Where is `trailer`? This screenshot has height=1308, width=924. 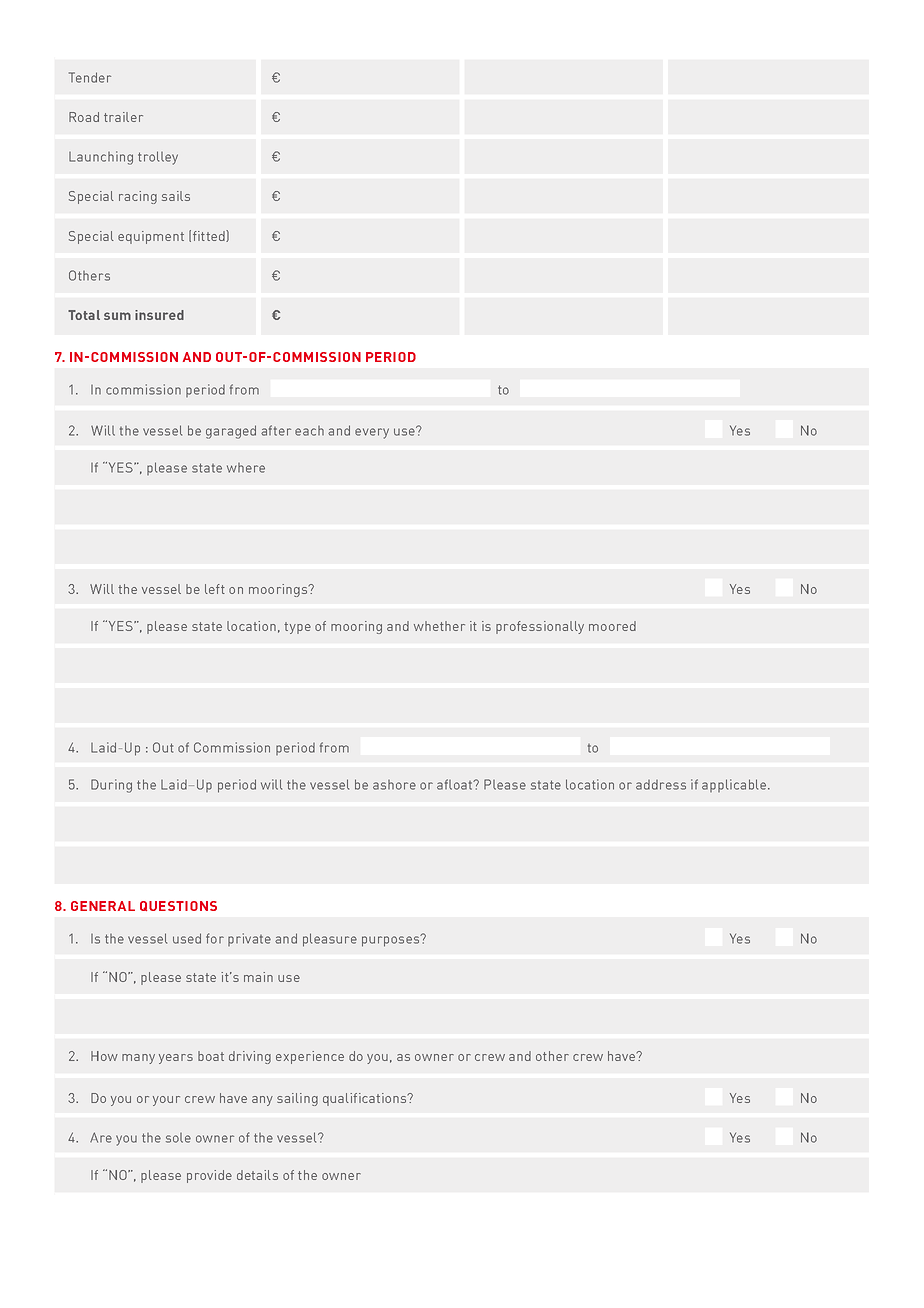 trailer is located at coordinates (123, 117).
